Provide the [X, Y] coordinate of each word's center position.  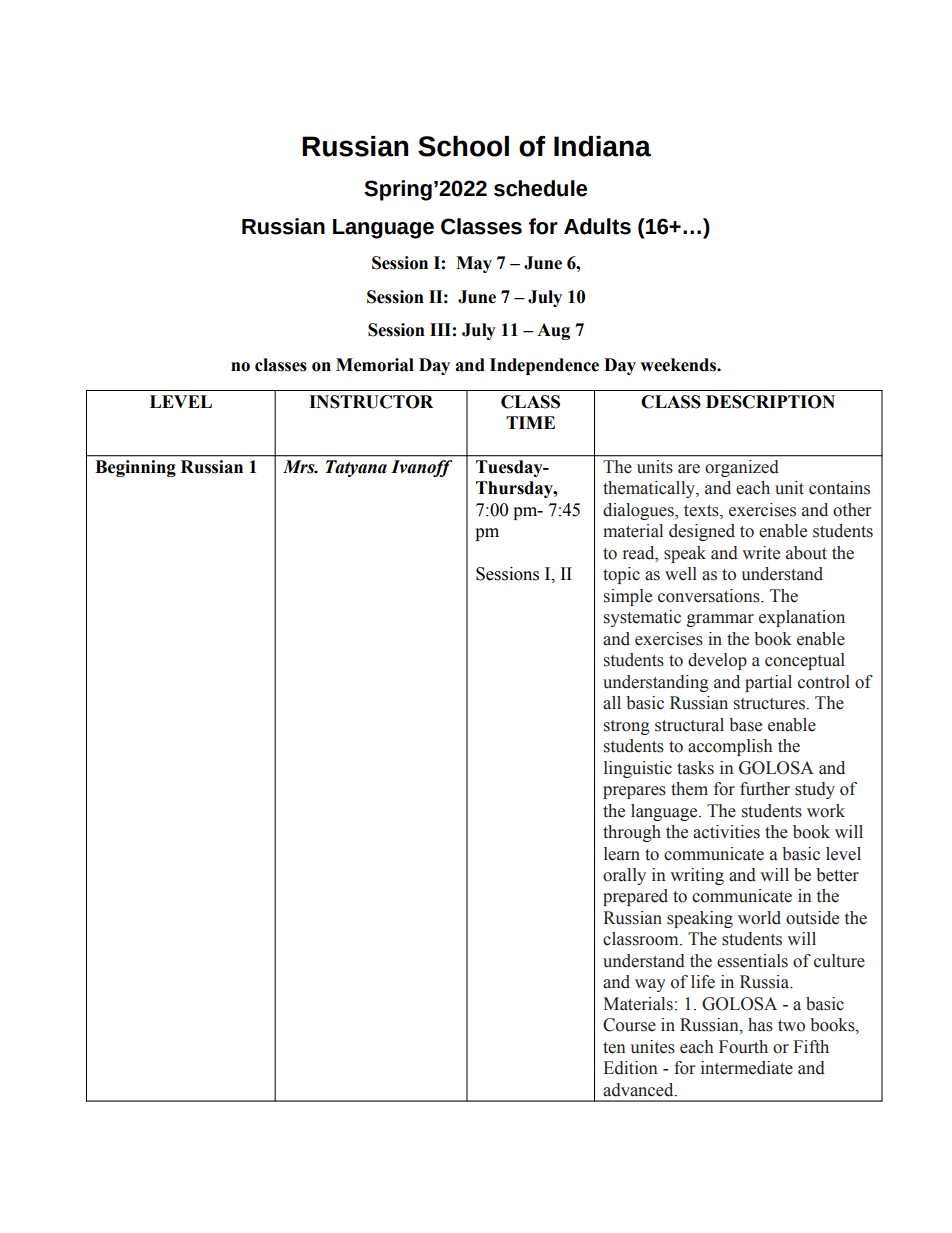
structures [770, 704]
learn [622, 854]
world [759, 918]
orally [624, 876]
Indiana [602, 146]
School [463, 146]
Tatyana [356, 468]
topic [621, 575]
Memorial [375, 365]
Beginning [135, 468]
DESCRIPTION [770, 402]
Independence [544, 366]
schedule [540, 188]
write [761, 553]
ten [614, 1048]
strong [627, 727]
